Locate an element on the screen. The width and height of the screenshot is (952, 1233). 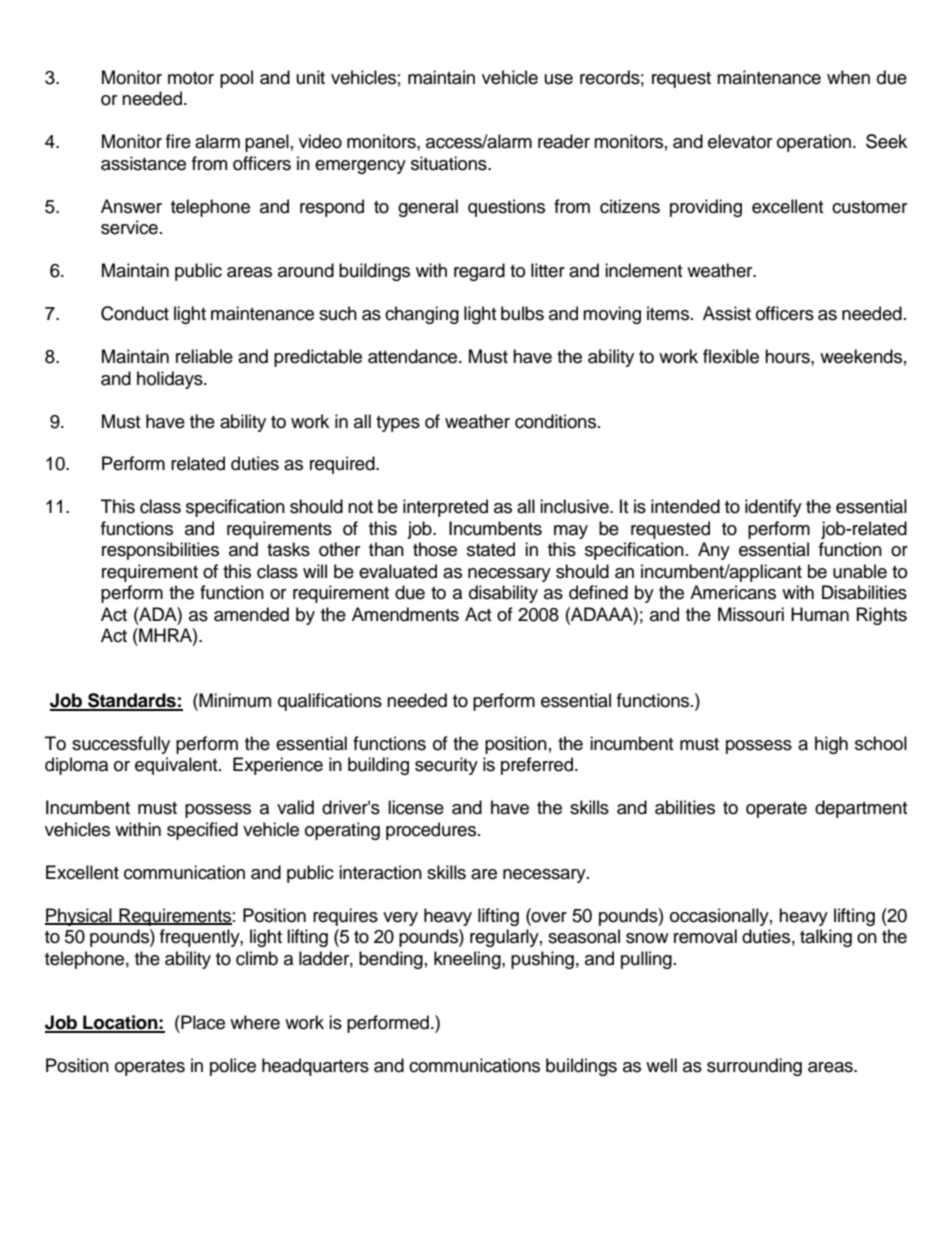
department is located at coordinates (861, 809).
